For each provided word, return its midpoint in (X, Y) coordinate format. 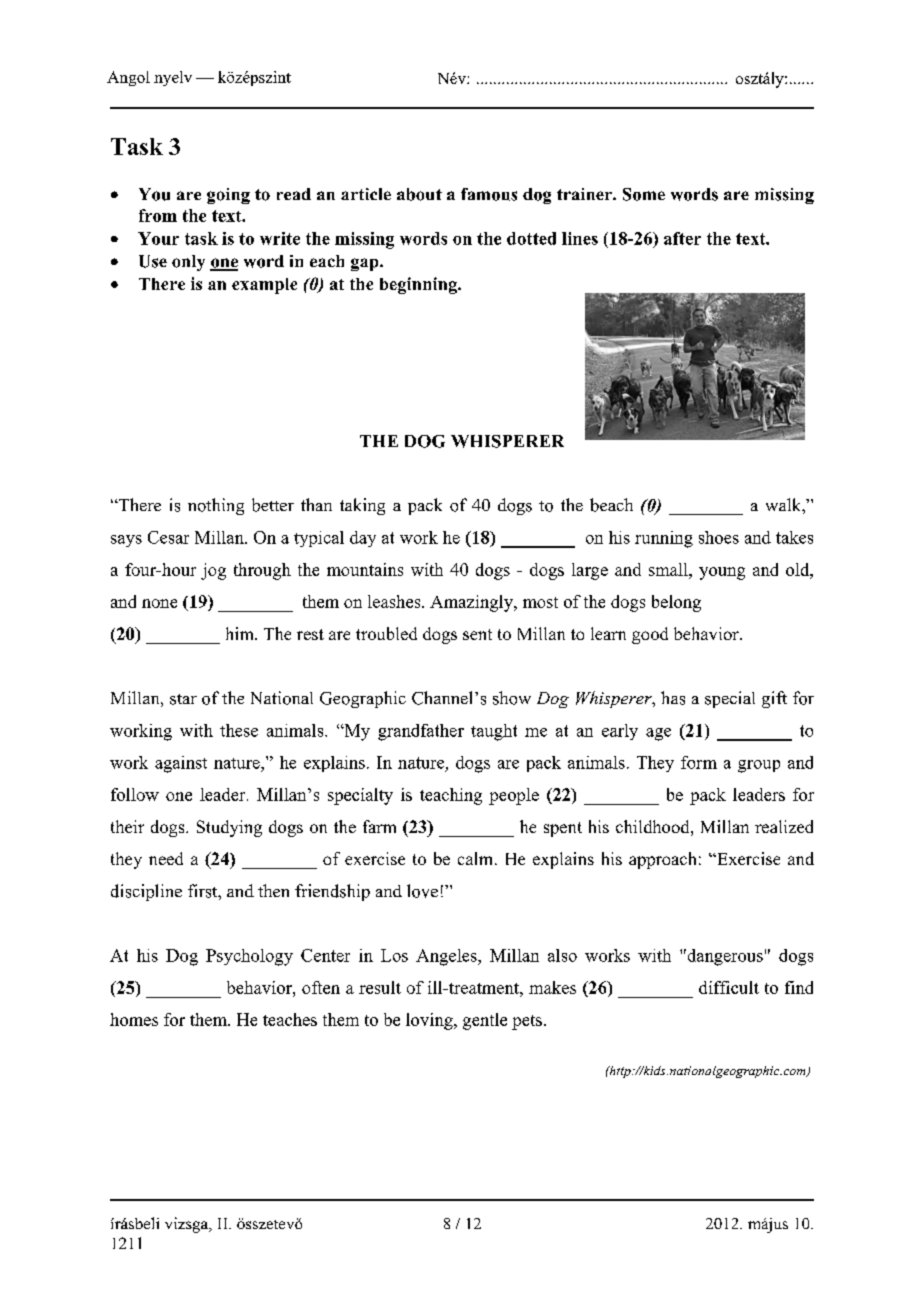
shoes (719, 537)
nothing (216, 506)
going (228, 196)
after (682, 238)
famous (489, 194)
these (239, 730)
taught (494, 732)
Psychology (249, 957)
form (699, 762)
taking (362, 506)
